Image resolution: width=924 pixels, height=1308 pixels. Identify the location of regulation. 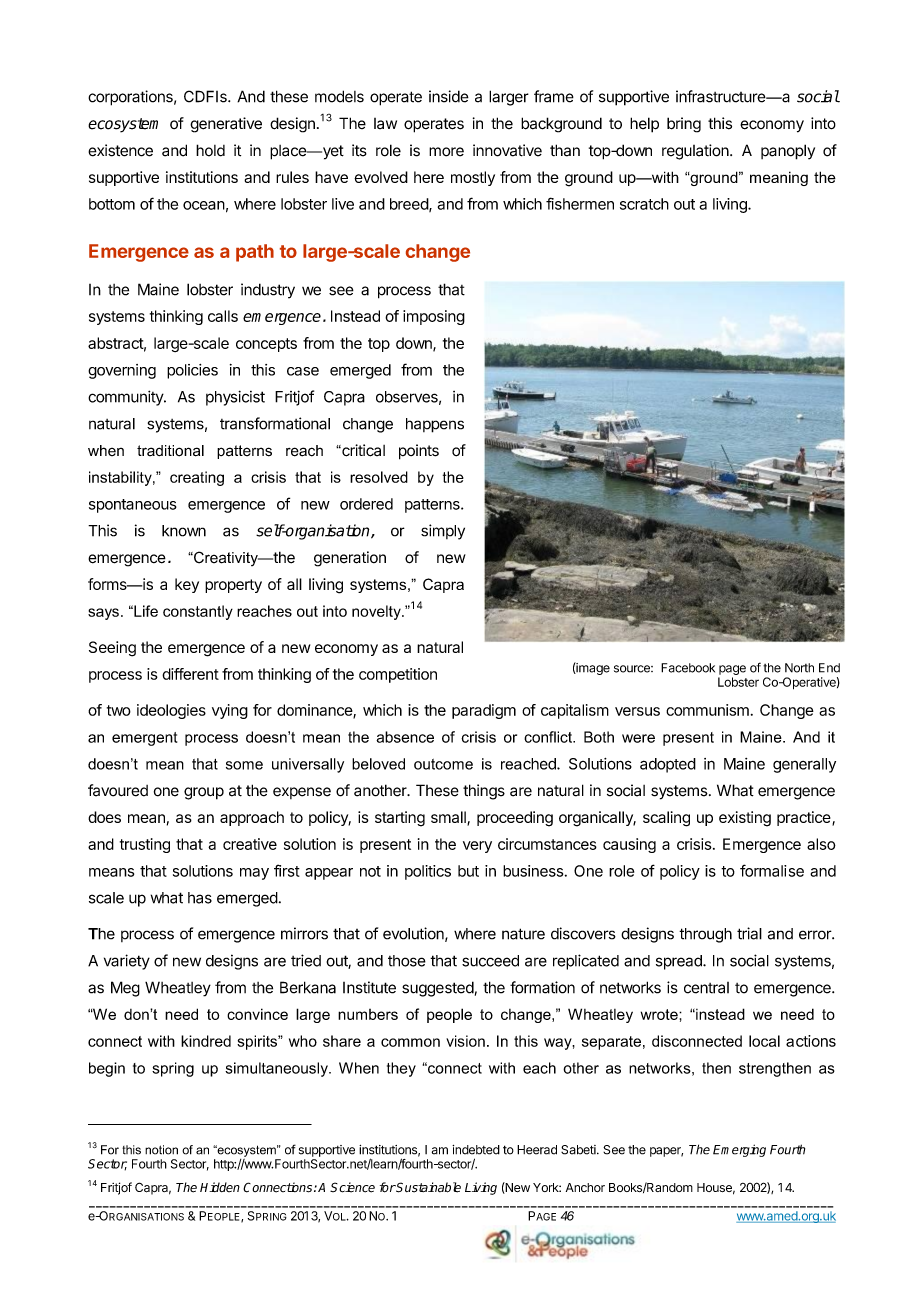
(695, 152).
